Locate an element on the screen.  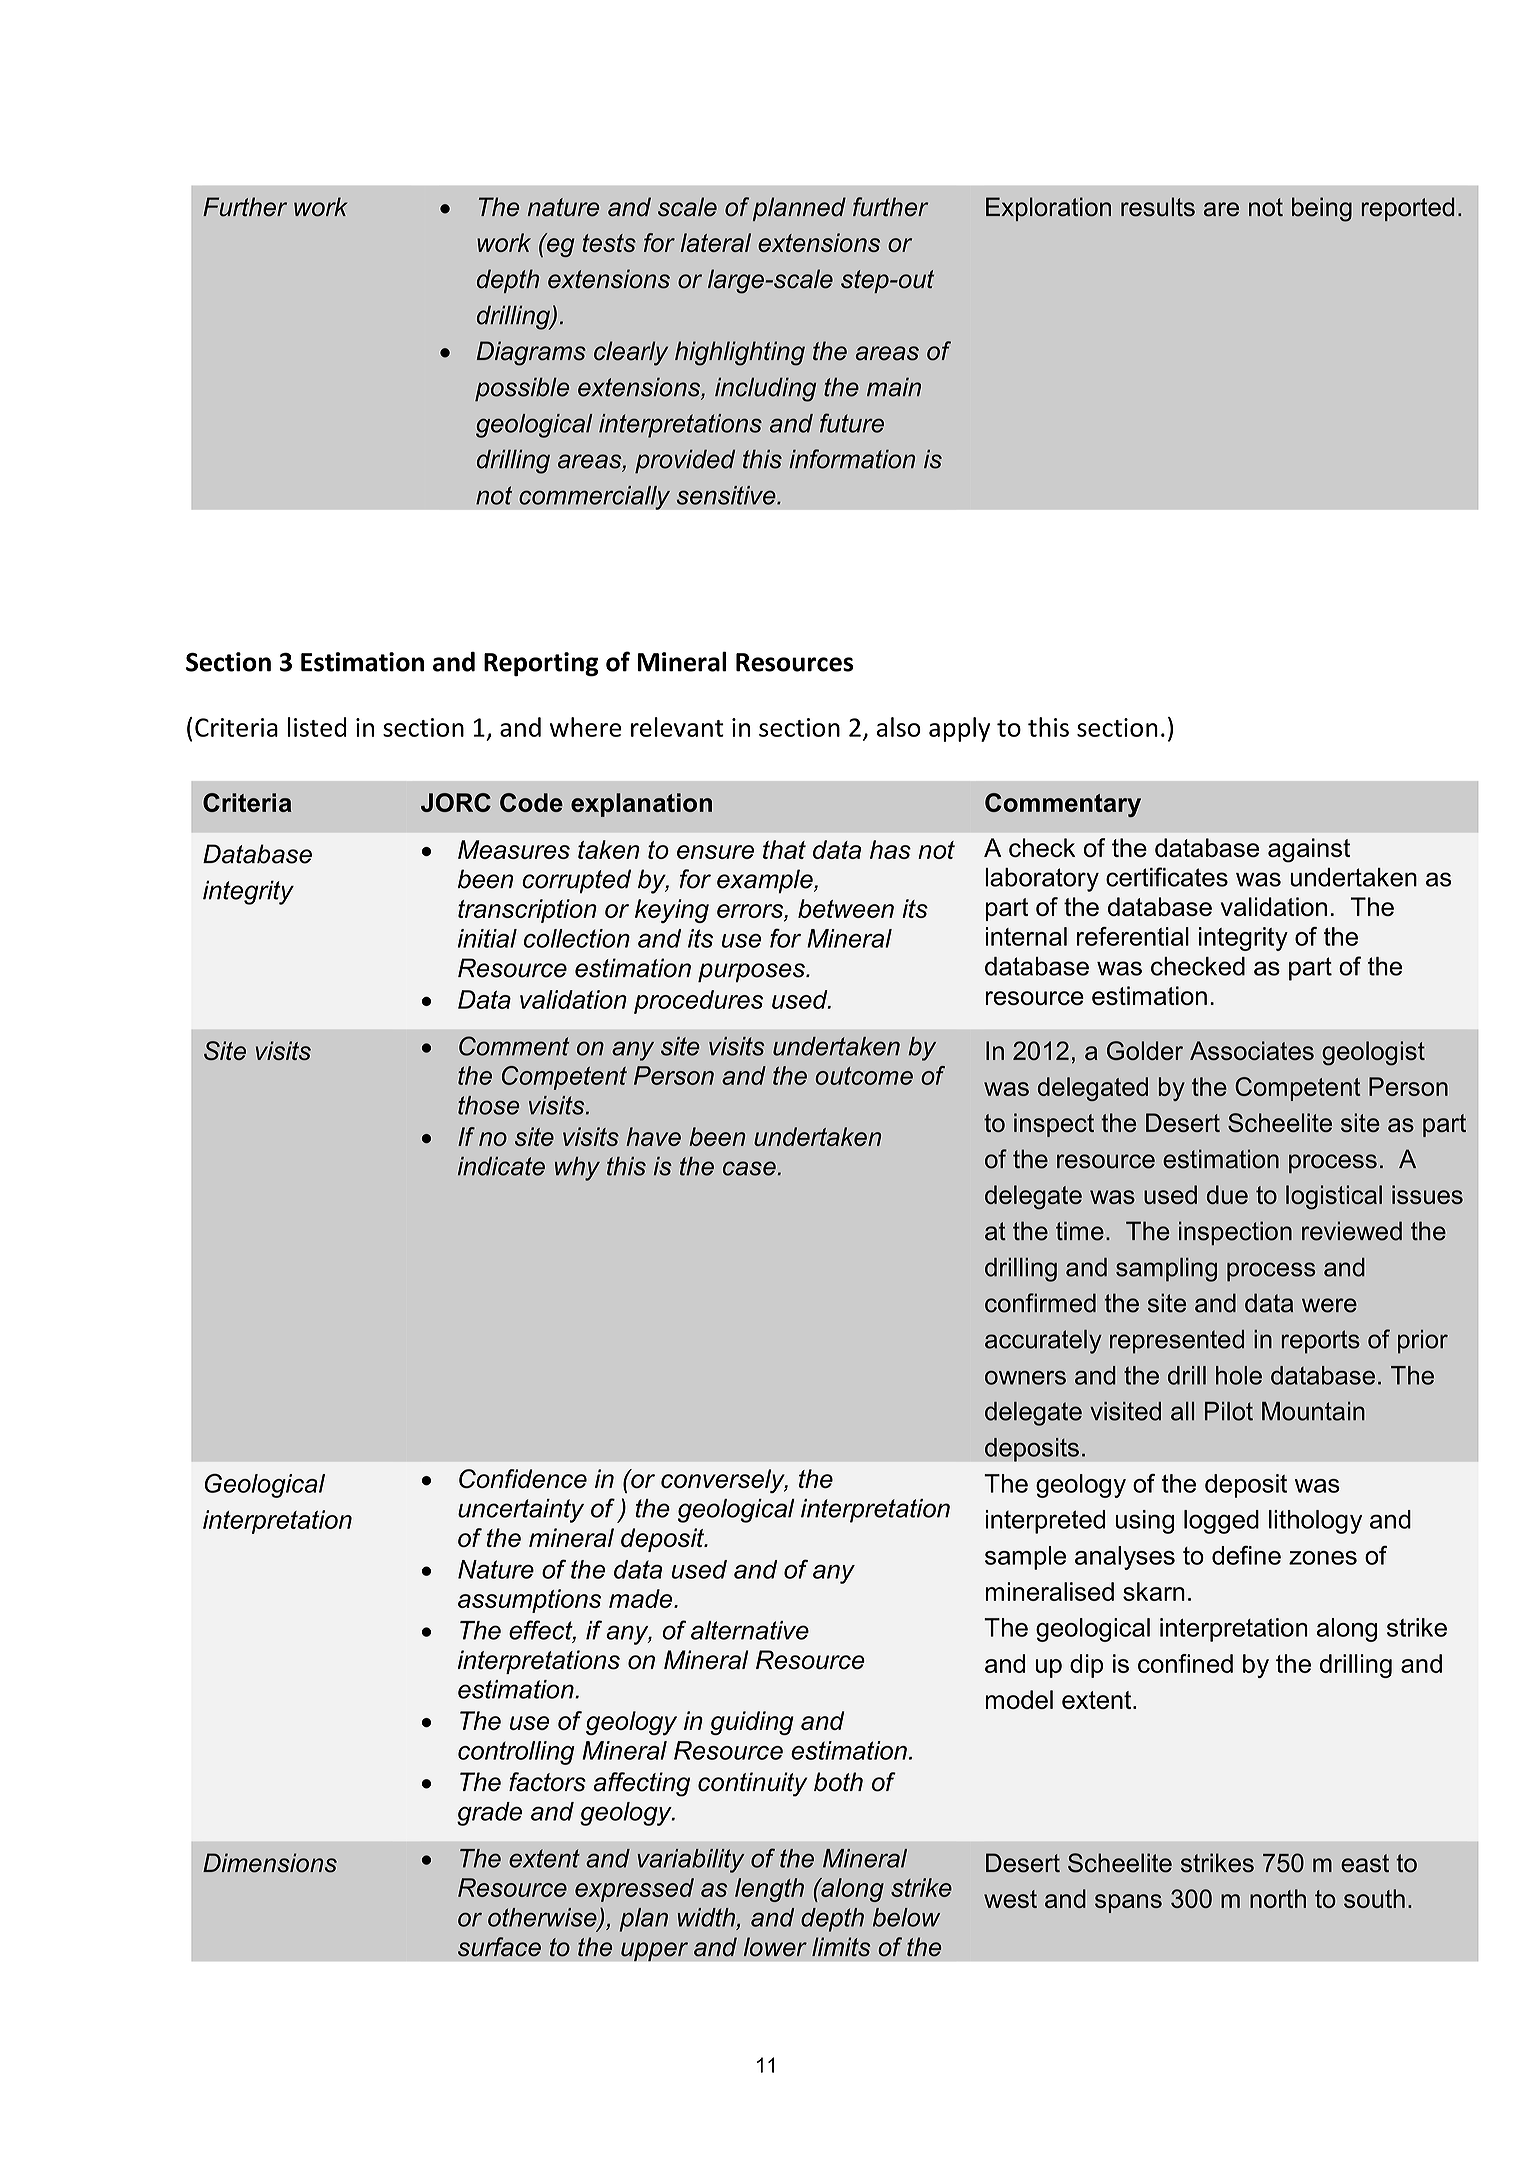
below is located at coordinates (906, 1917).
